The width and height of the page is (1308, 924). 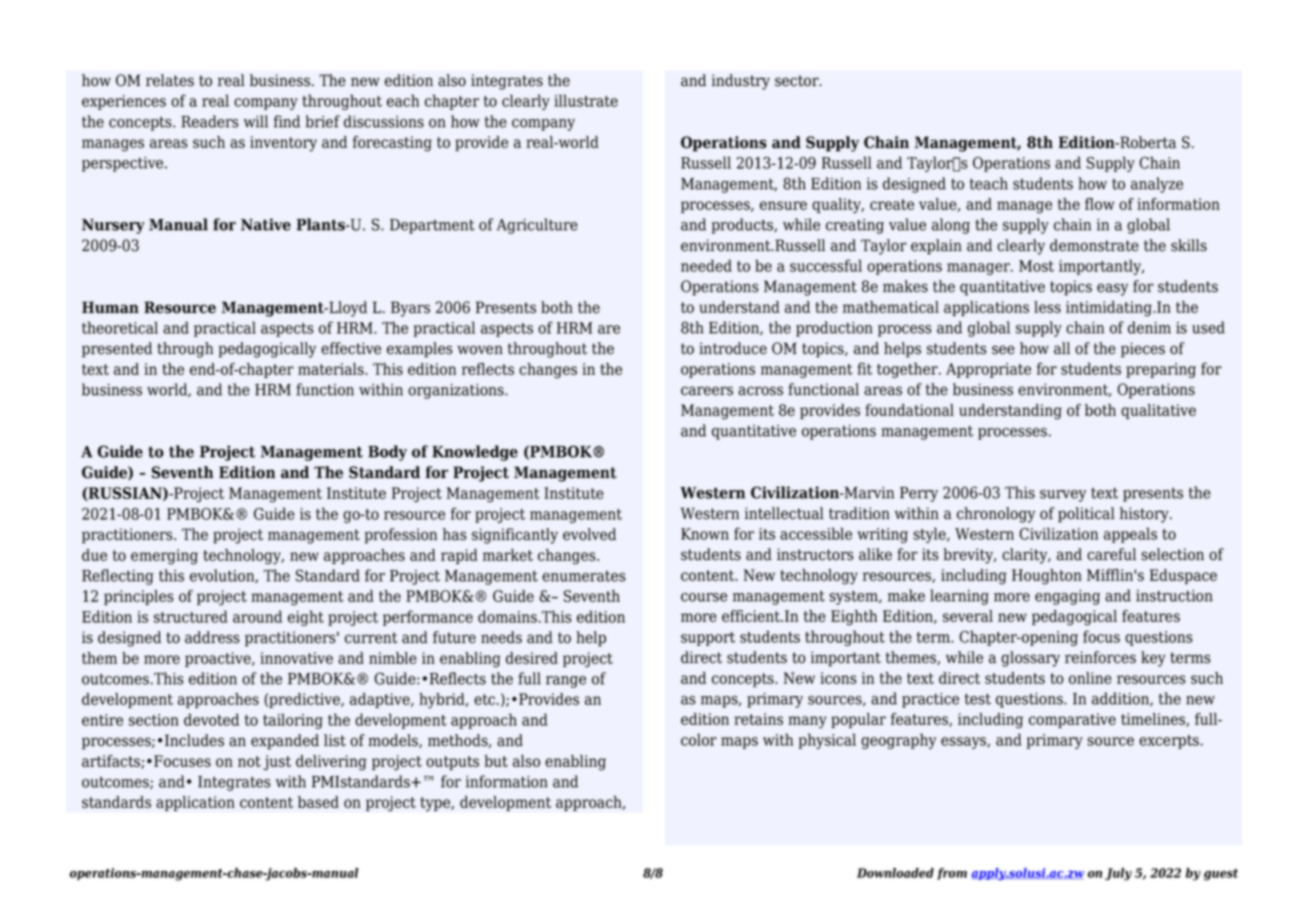 I want to click on based, so click(x=318, y=802).
